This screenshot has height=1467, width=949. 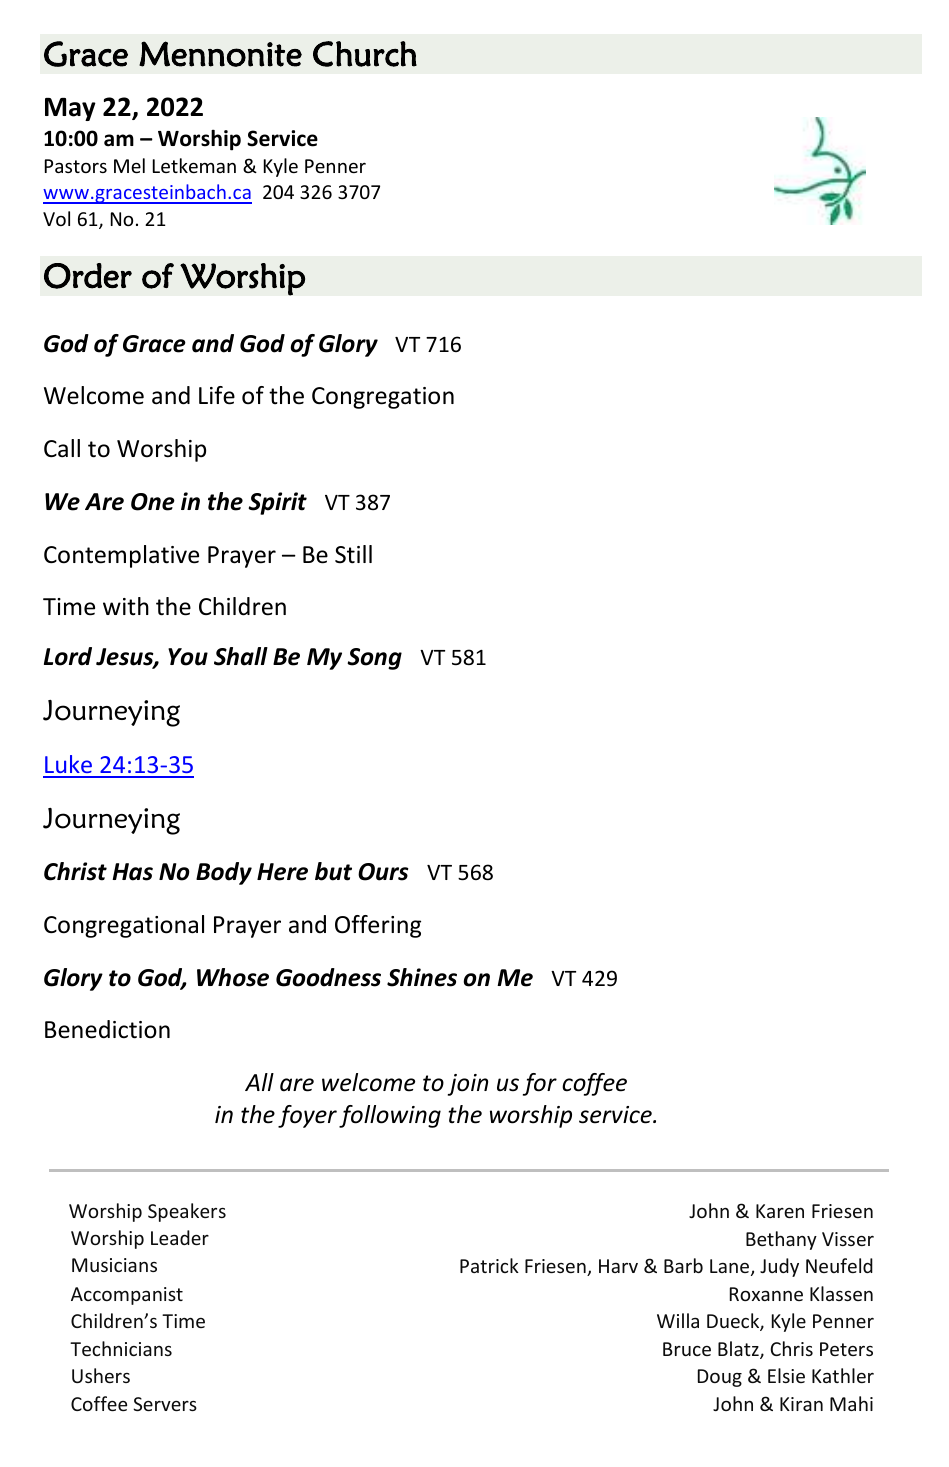 What do you see at coordinates (353, 554) in the screenshot?
I see `Still` at bounding box center [353, 554].
